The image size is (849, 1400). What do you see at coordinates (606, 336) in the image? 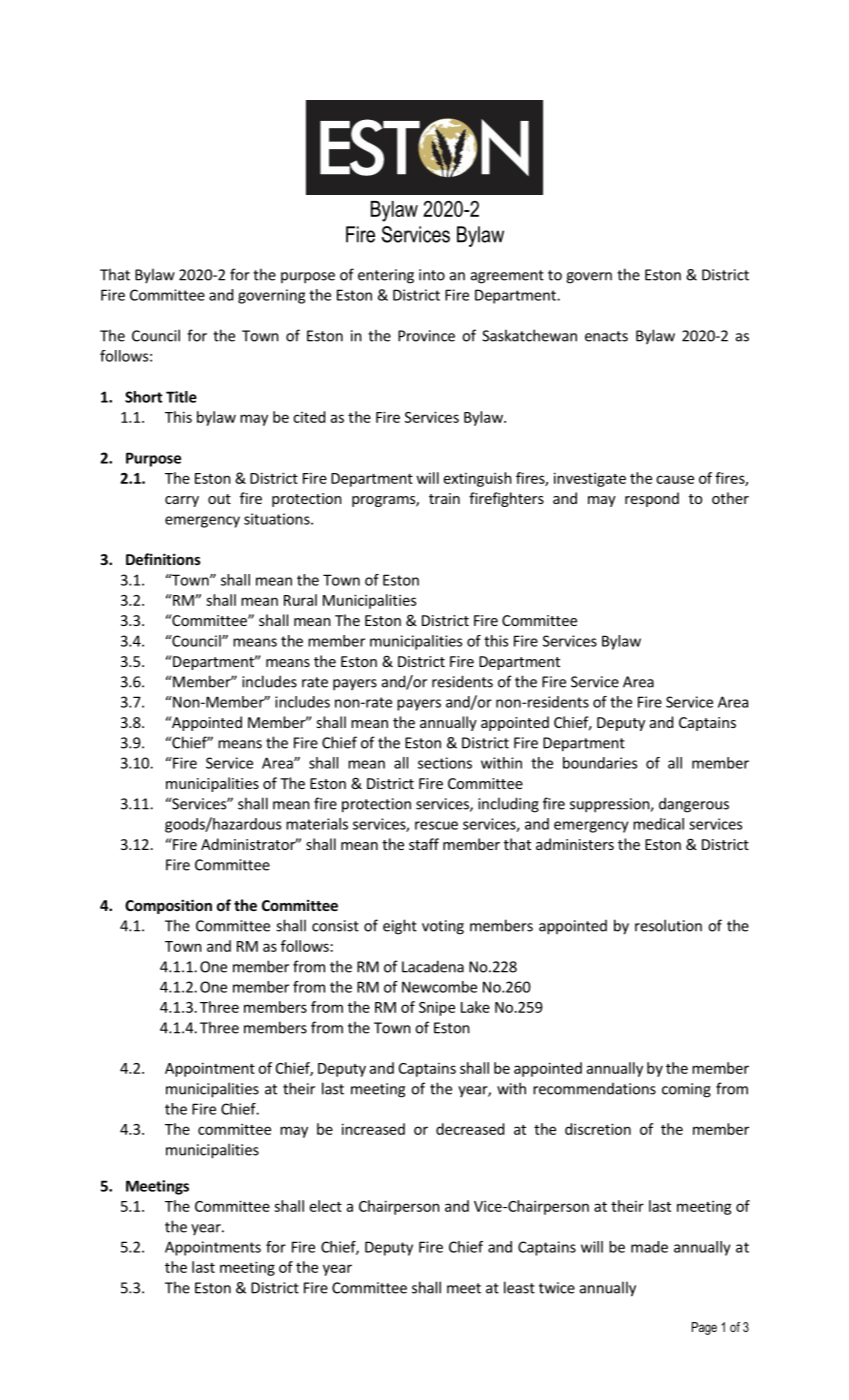
I see `enacts` at bounding box center [606, 336].
